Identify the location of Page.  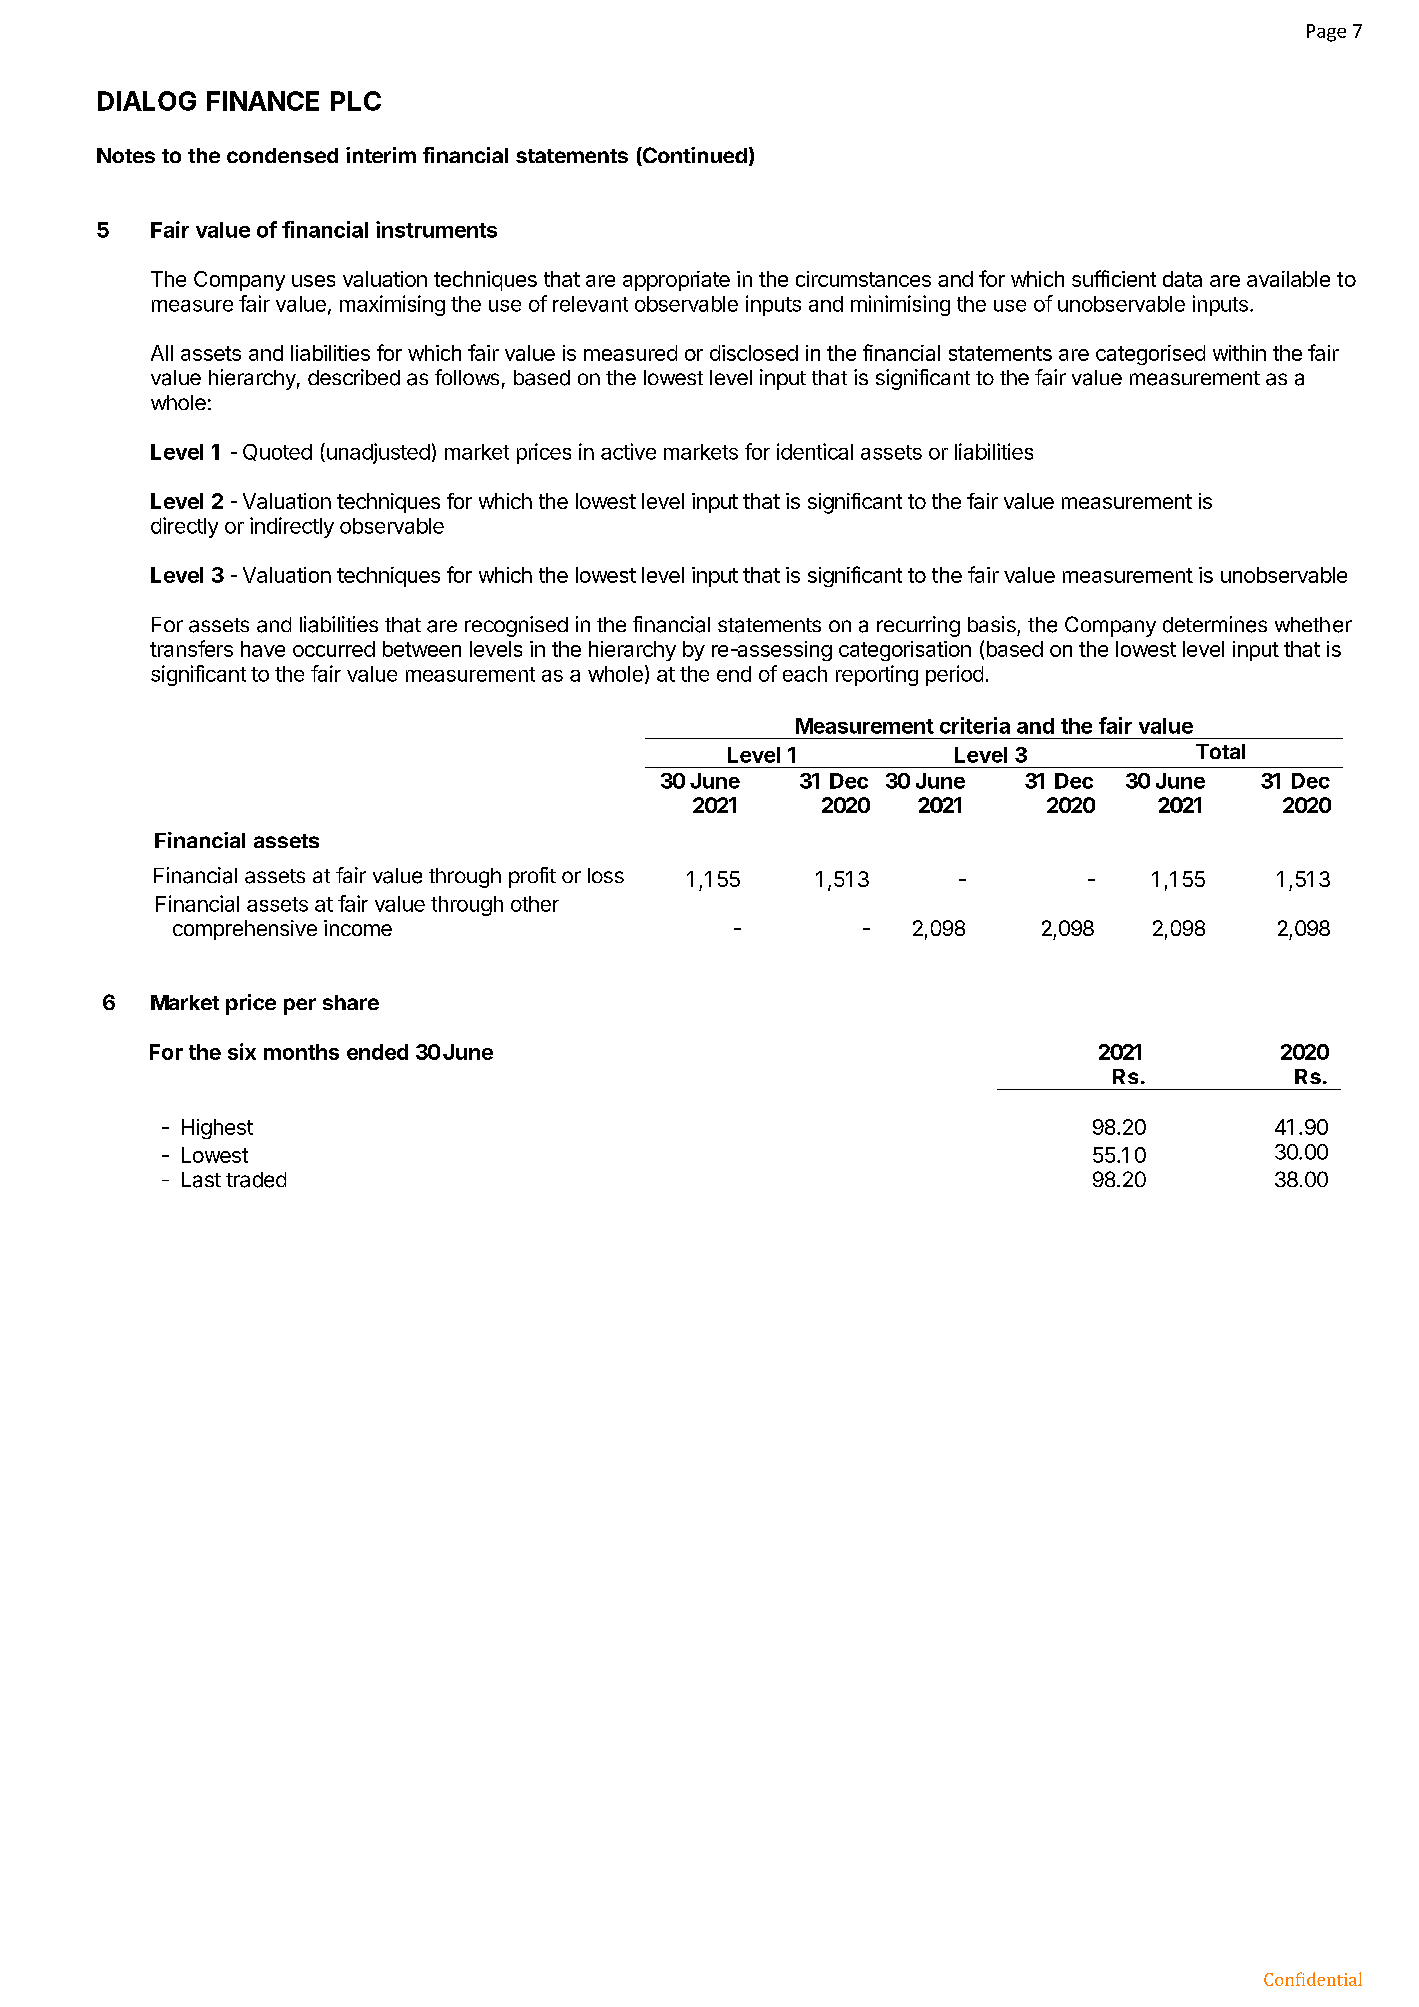
(1326, 33).
